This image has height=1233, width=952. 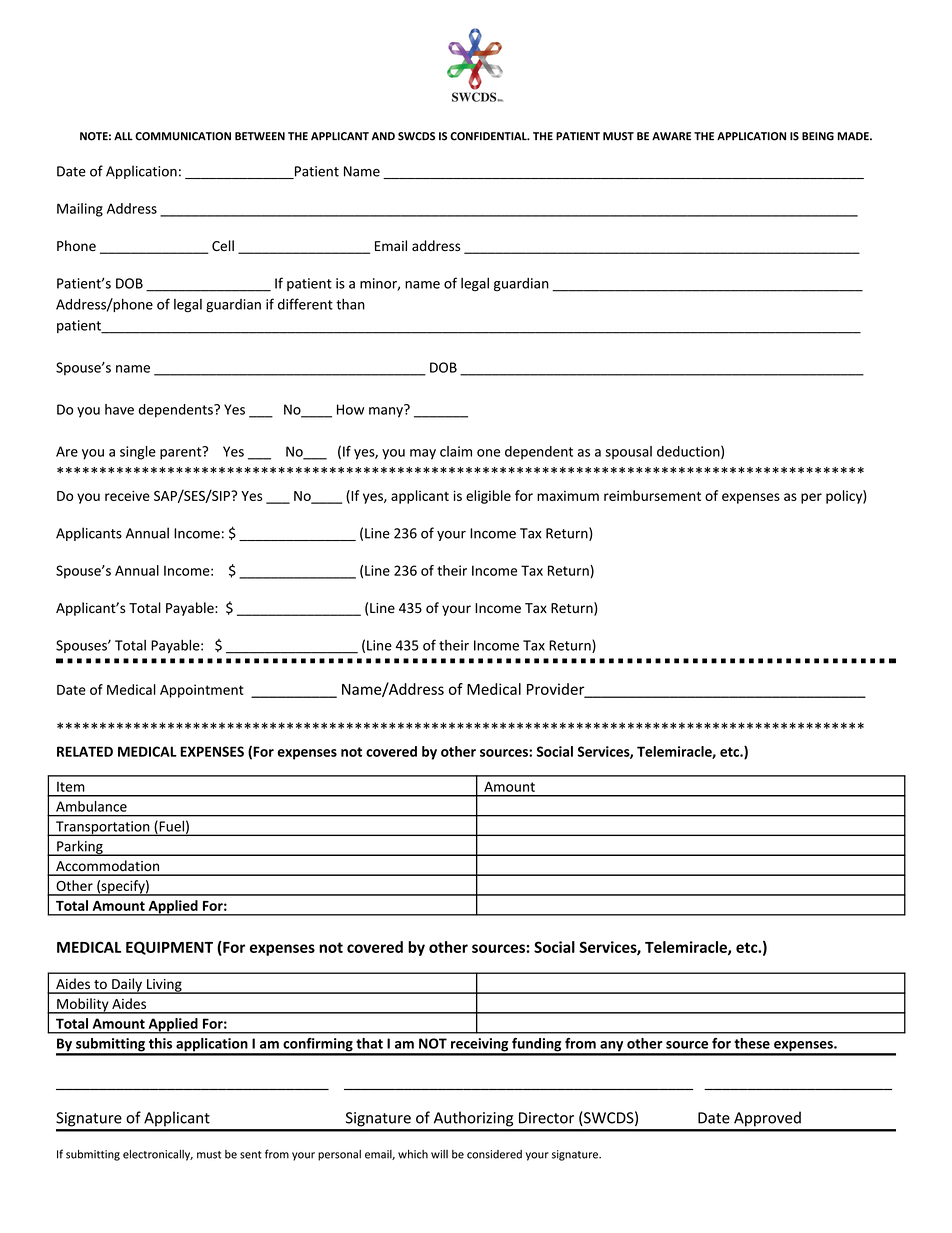 I want to click on electronically, so click(x=158, y=1155).
